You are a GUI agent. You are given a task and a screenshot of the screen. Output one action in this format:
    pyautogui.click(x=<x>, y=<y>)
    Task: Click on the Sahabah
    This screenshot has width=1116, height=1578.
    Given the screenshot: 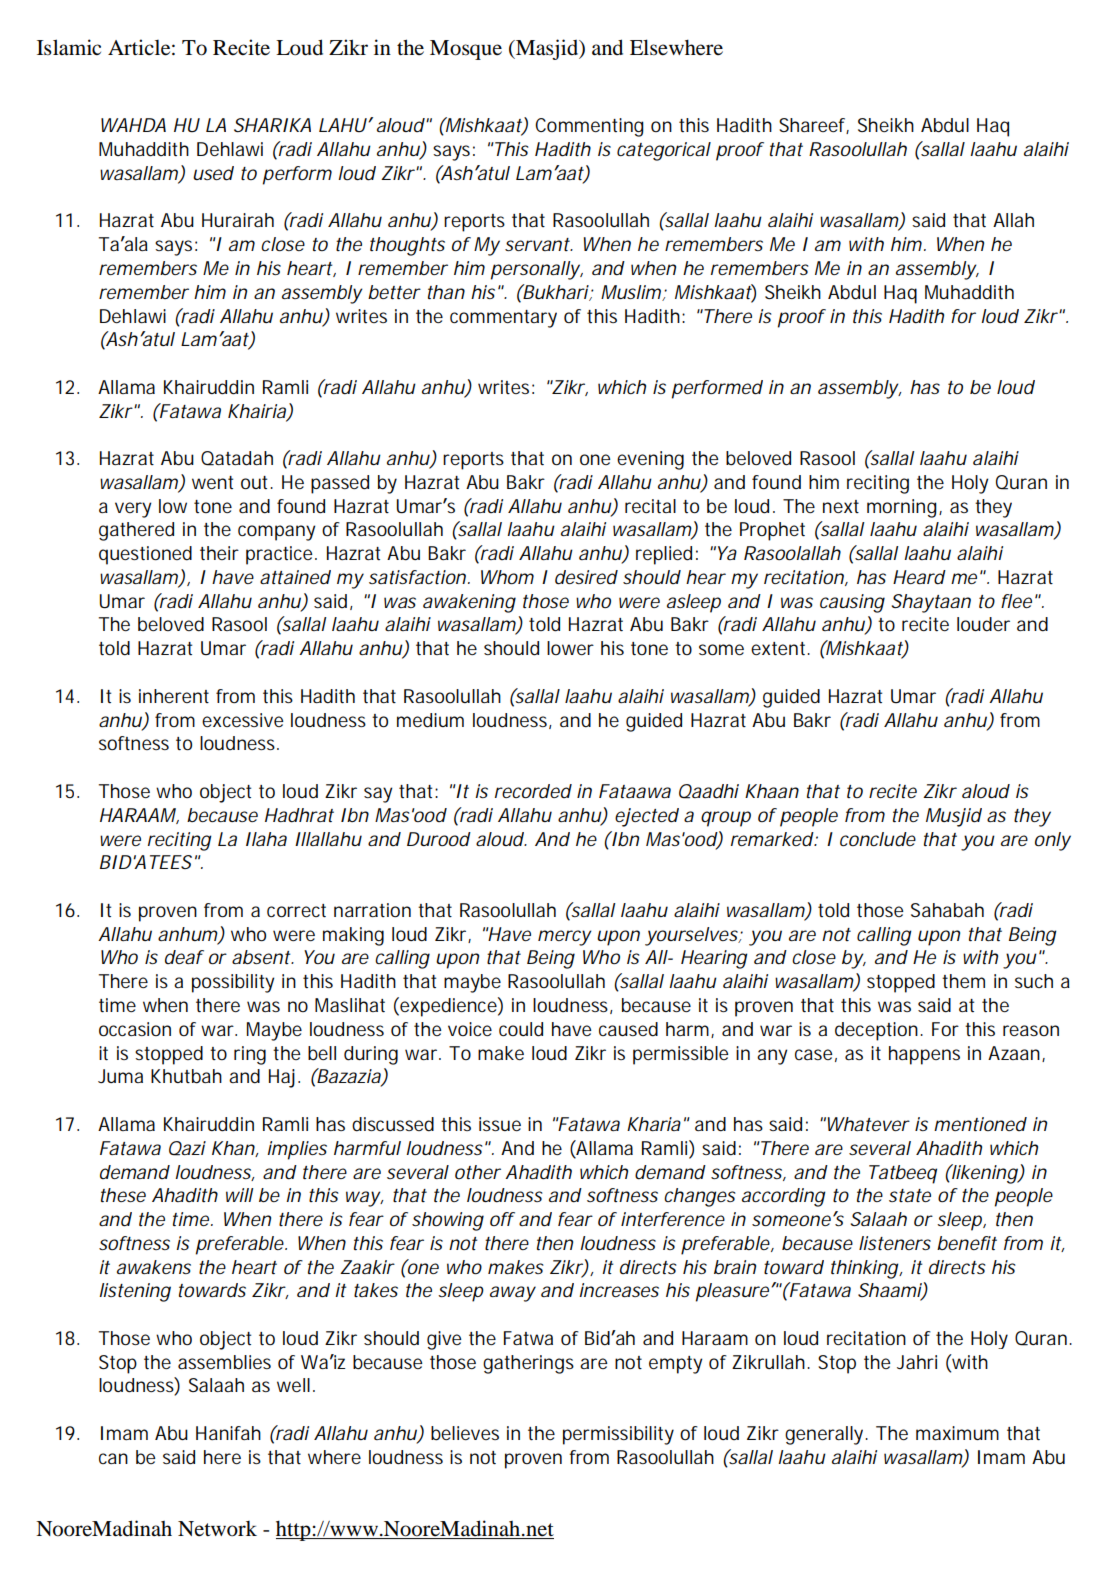 What is the action you would take?
    pyautogui.click(x=947, y=910)
